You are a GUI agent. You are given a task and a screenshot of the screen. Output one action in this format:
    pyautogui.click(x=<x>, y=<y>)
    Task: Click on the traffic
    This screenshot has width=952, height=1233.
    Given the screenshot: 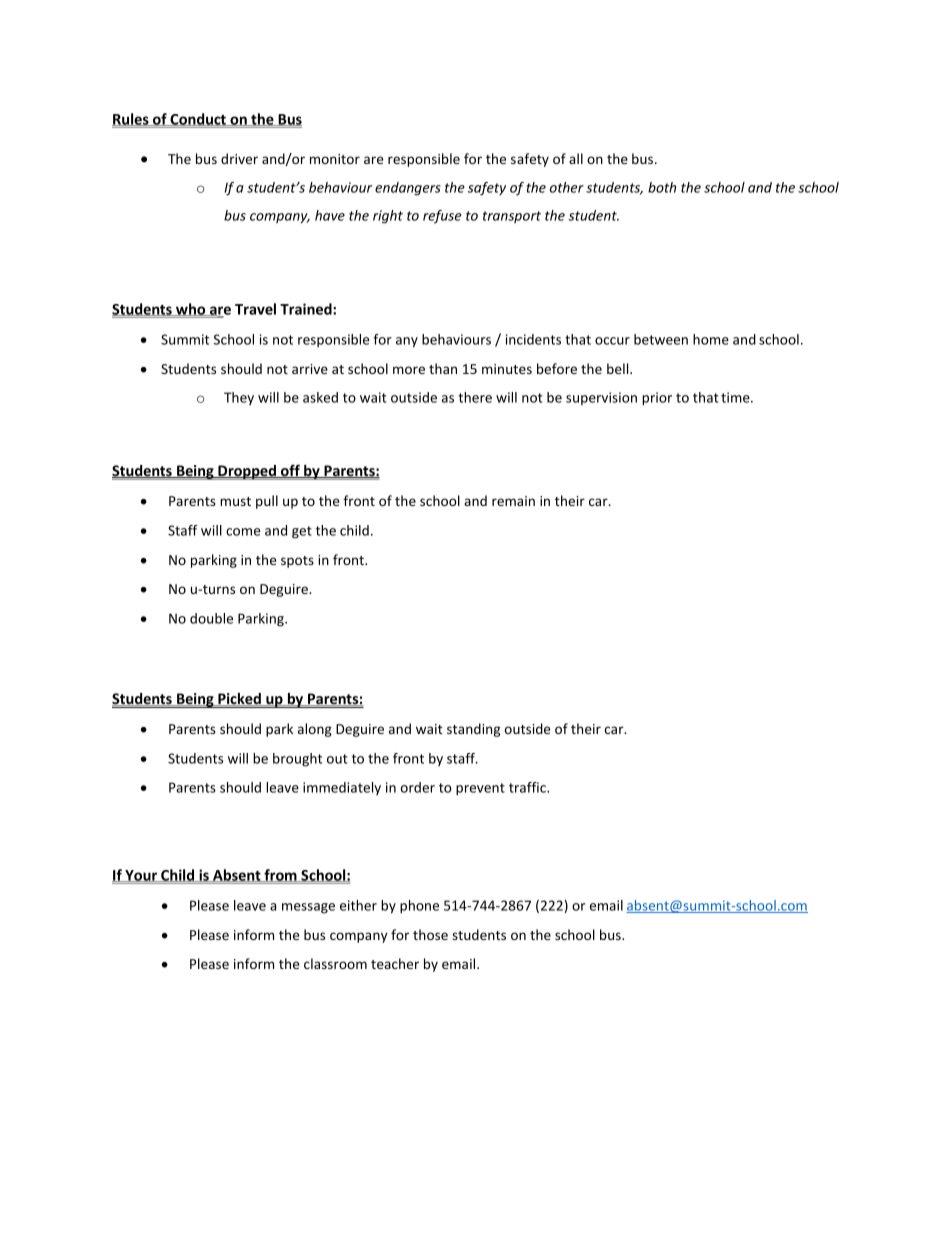 What is the action you would take?
    pyautogui.click(x=528, y=787)
